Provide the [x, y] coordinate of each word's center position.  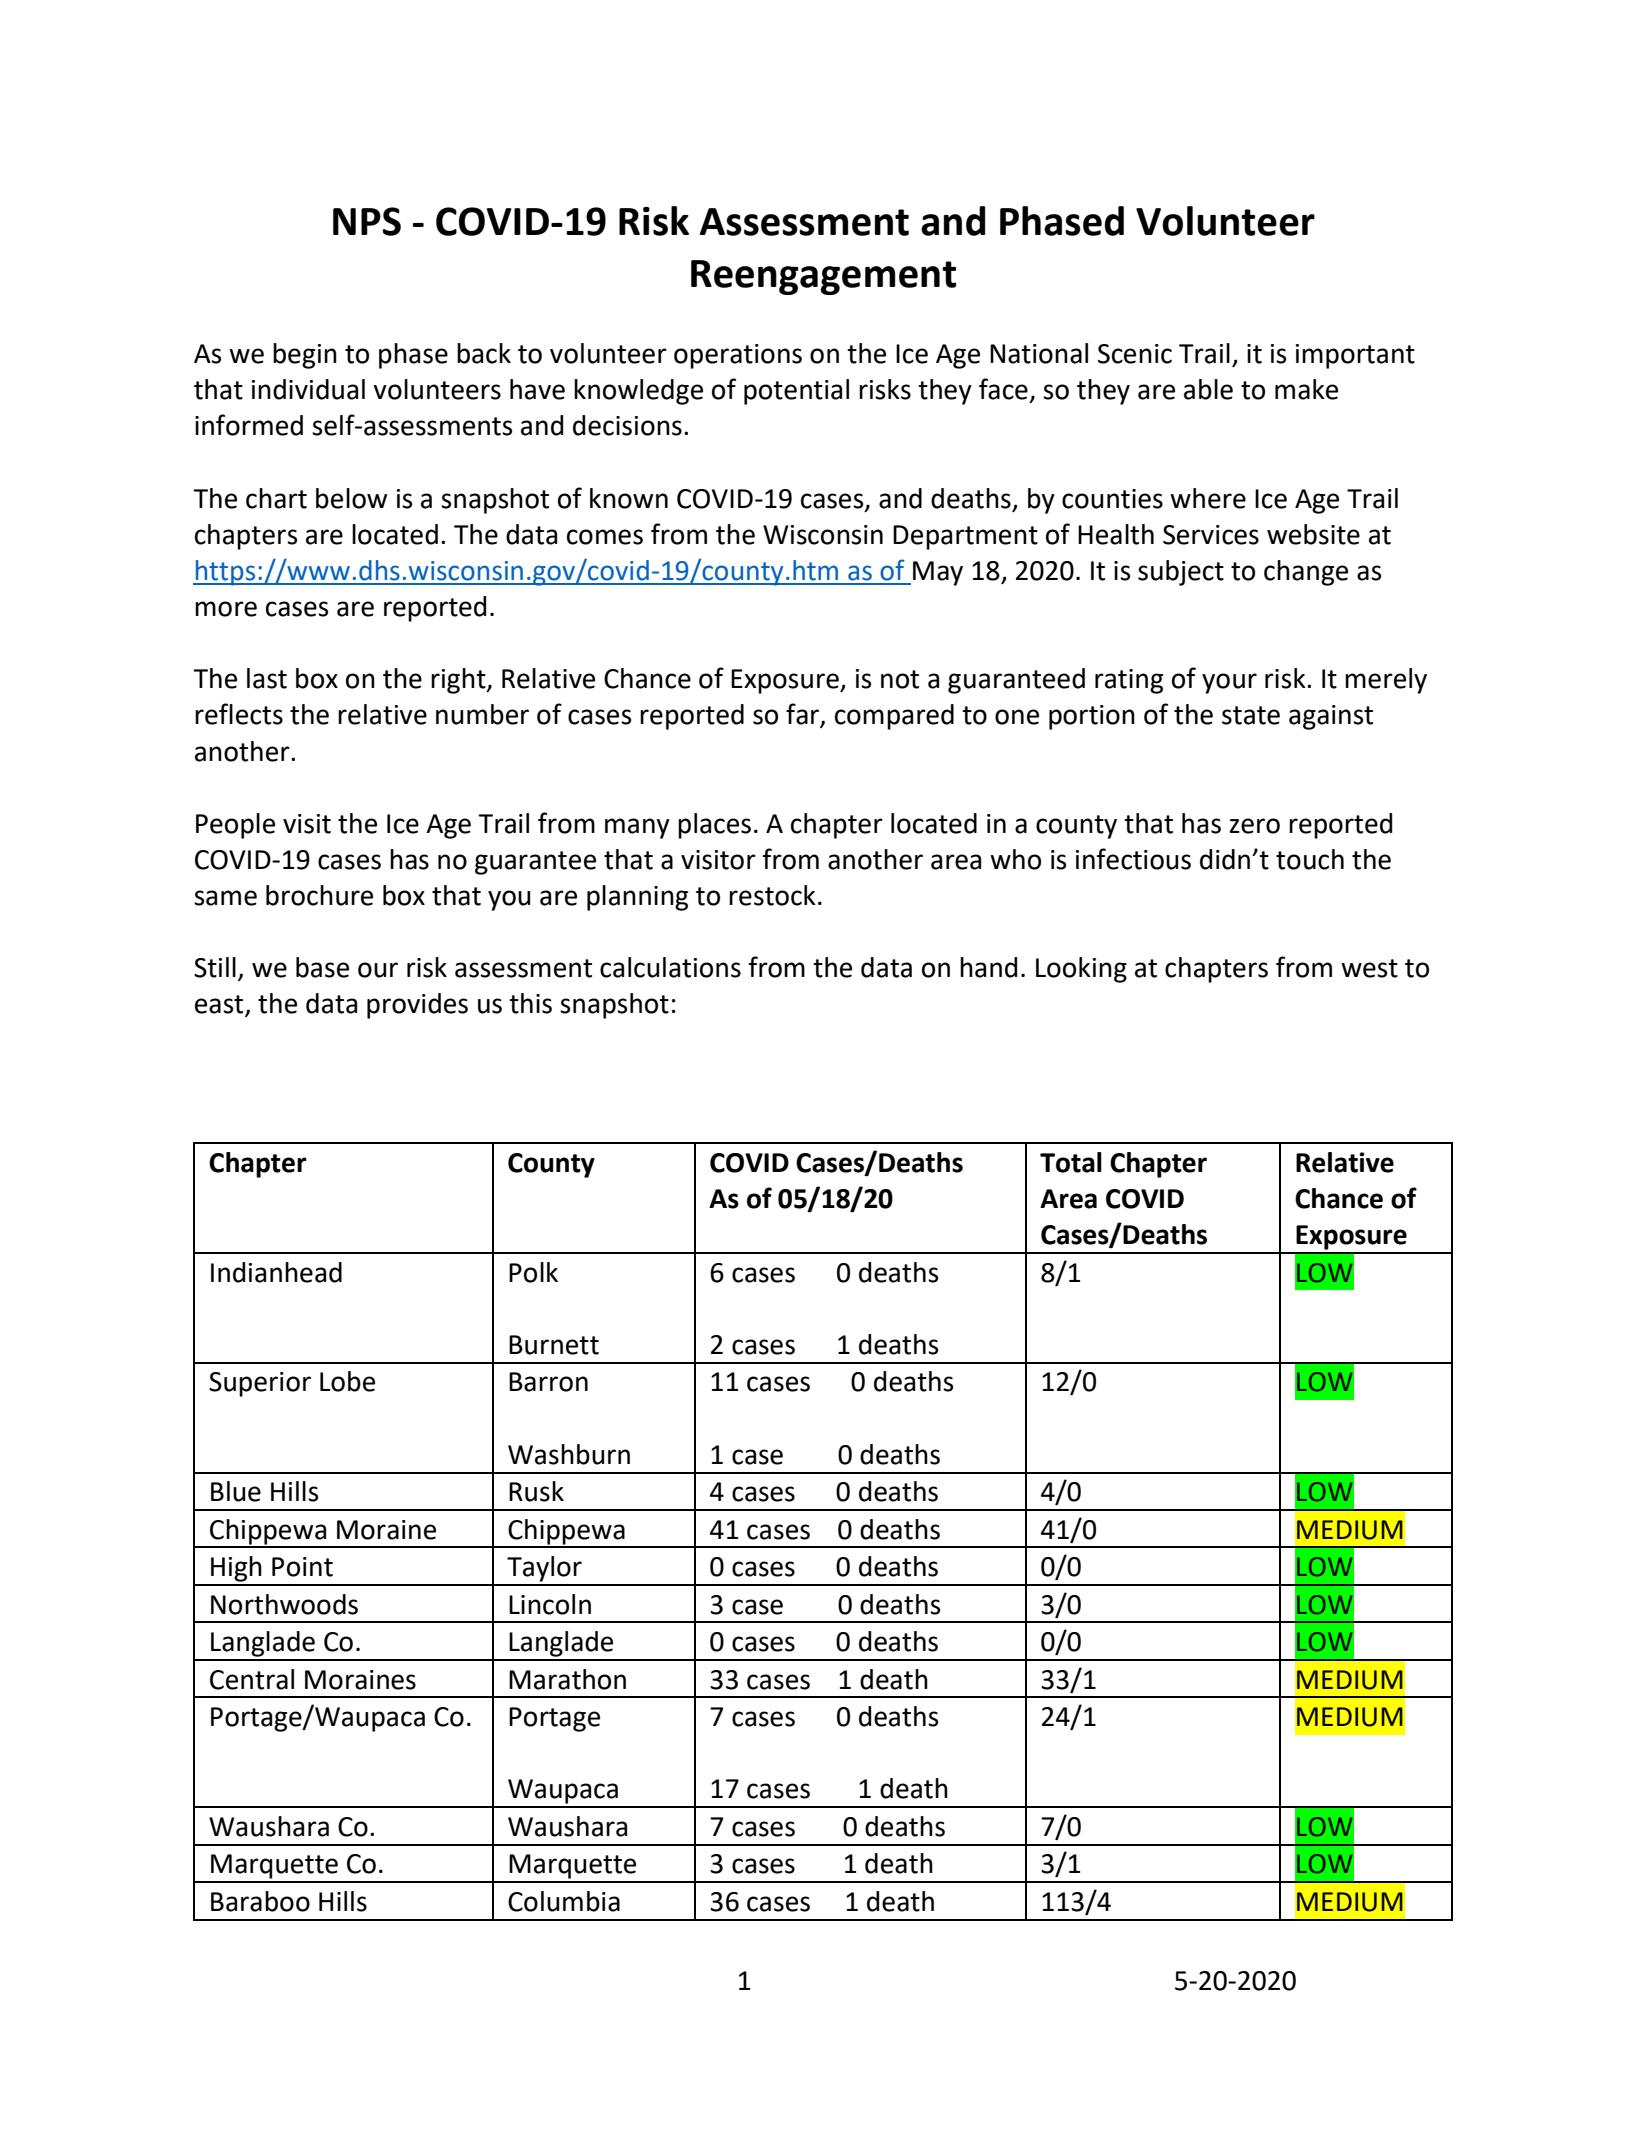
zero [1255, 826]
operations [738, 356]
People [235, 826]
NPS [367, 221]
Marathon [567, 1679]
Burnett [554, 1345]
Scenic [1135, 354]
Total [1071, 1162]
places [714, 826]
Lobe [347, 1381]
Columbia [564, 1901]
